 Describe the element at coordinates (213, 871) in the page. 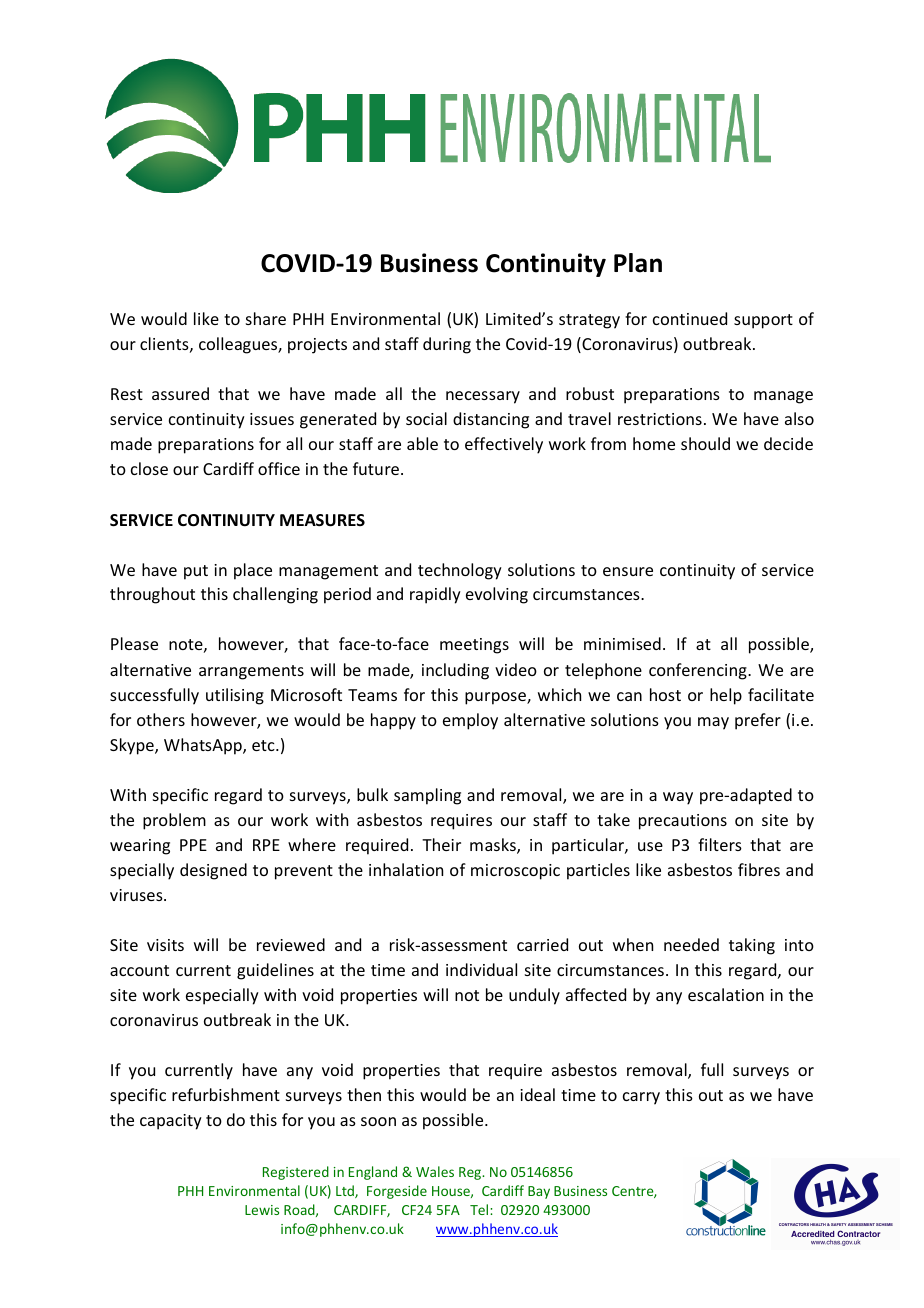

I see `designed` at that location.
